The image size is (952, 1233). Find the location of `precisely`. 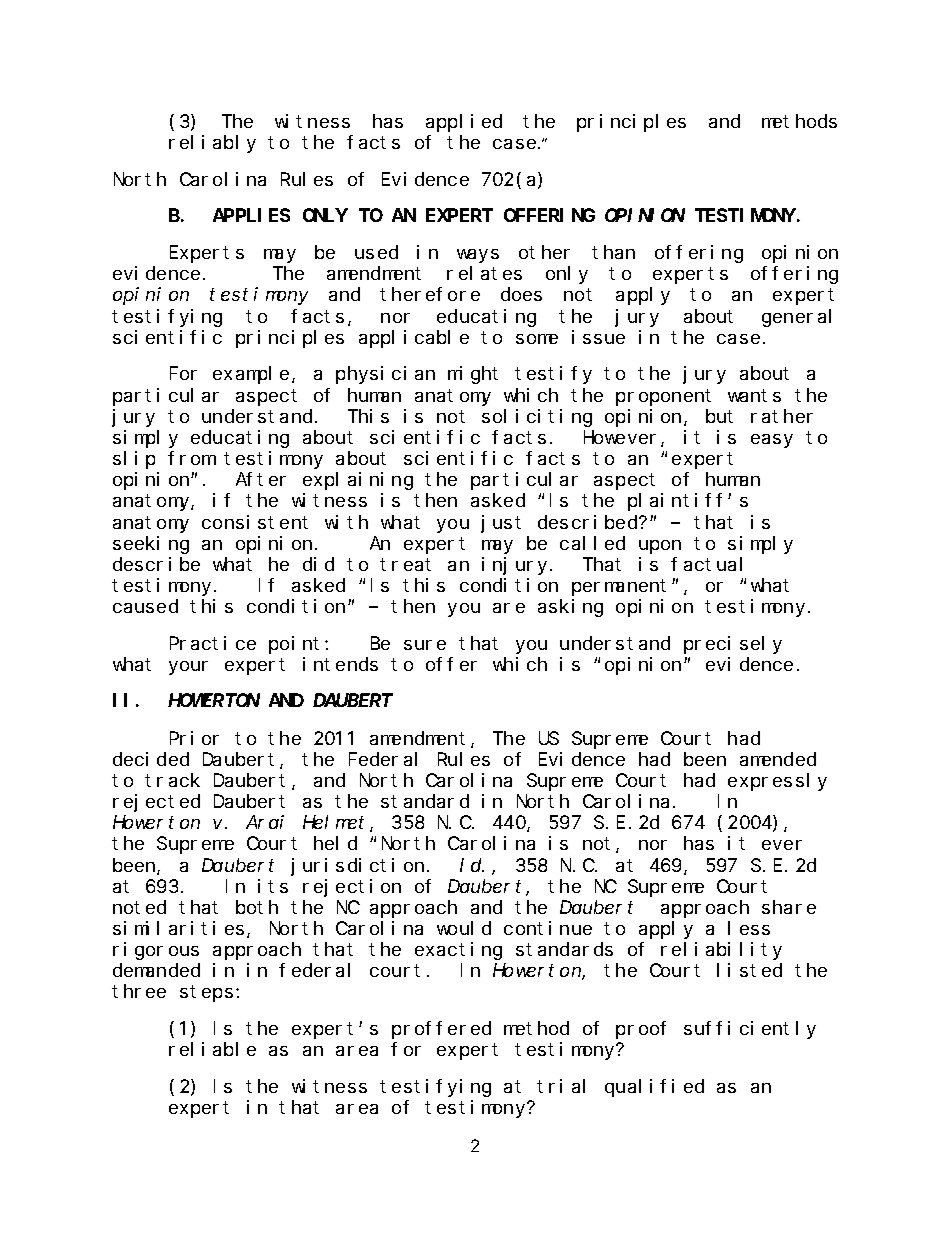

precisely is located at coordinates (733, 645).
